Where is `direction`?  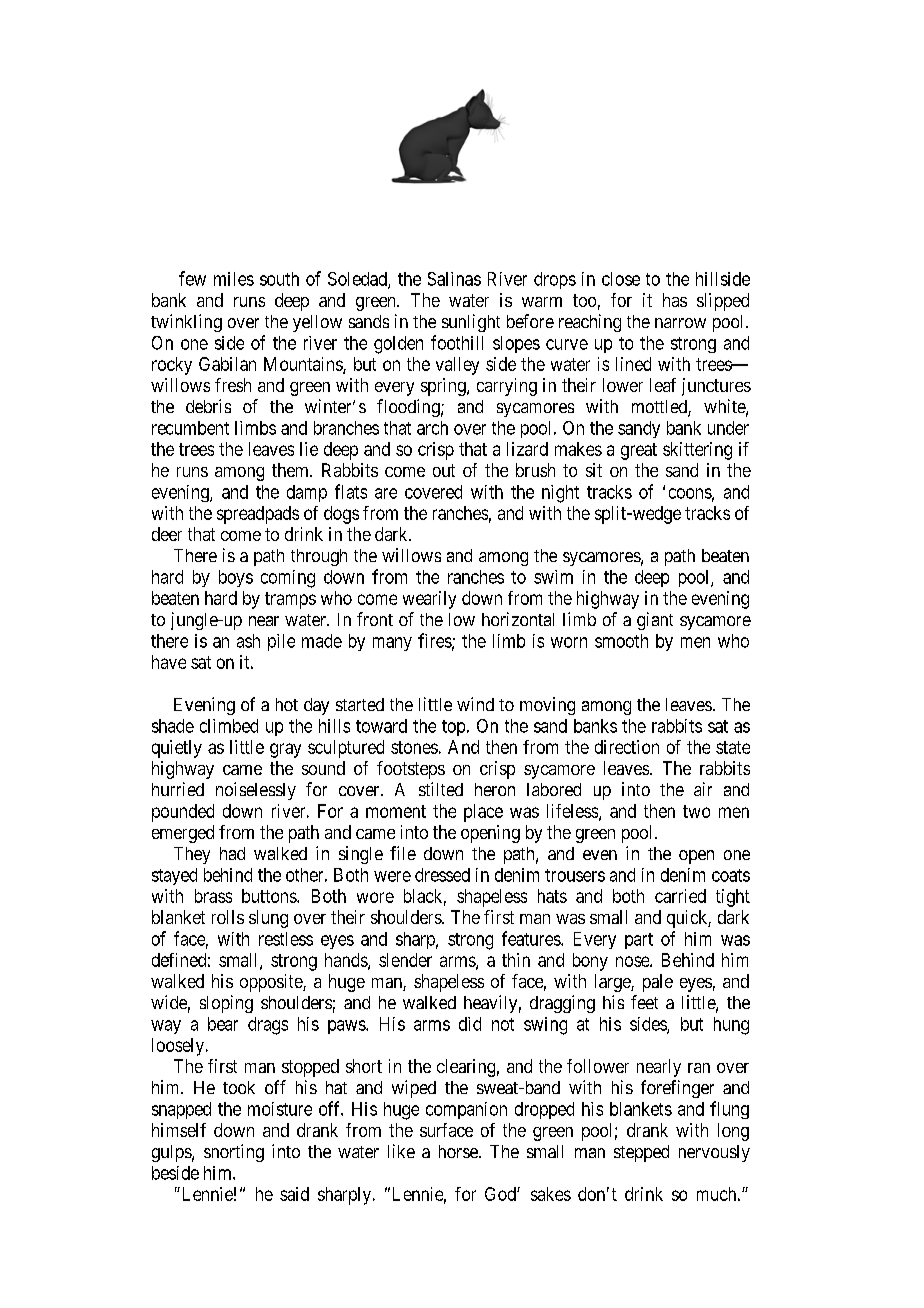 direction is located at coordinates (627, 747).
